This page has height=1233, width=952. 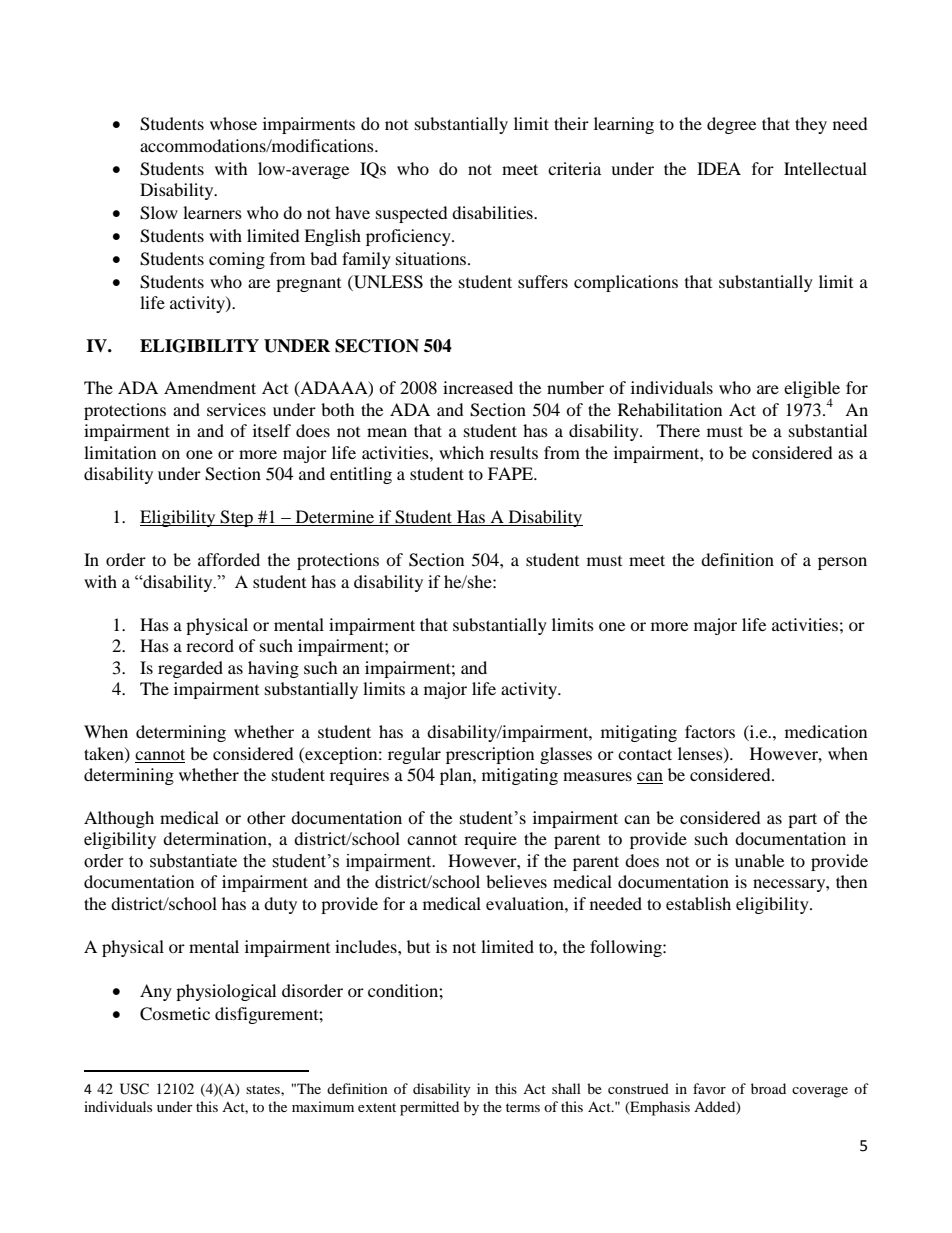 I want to click on Amendment, so click(x=210, y=387).
